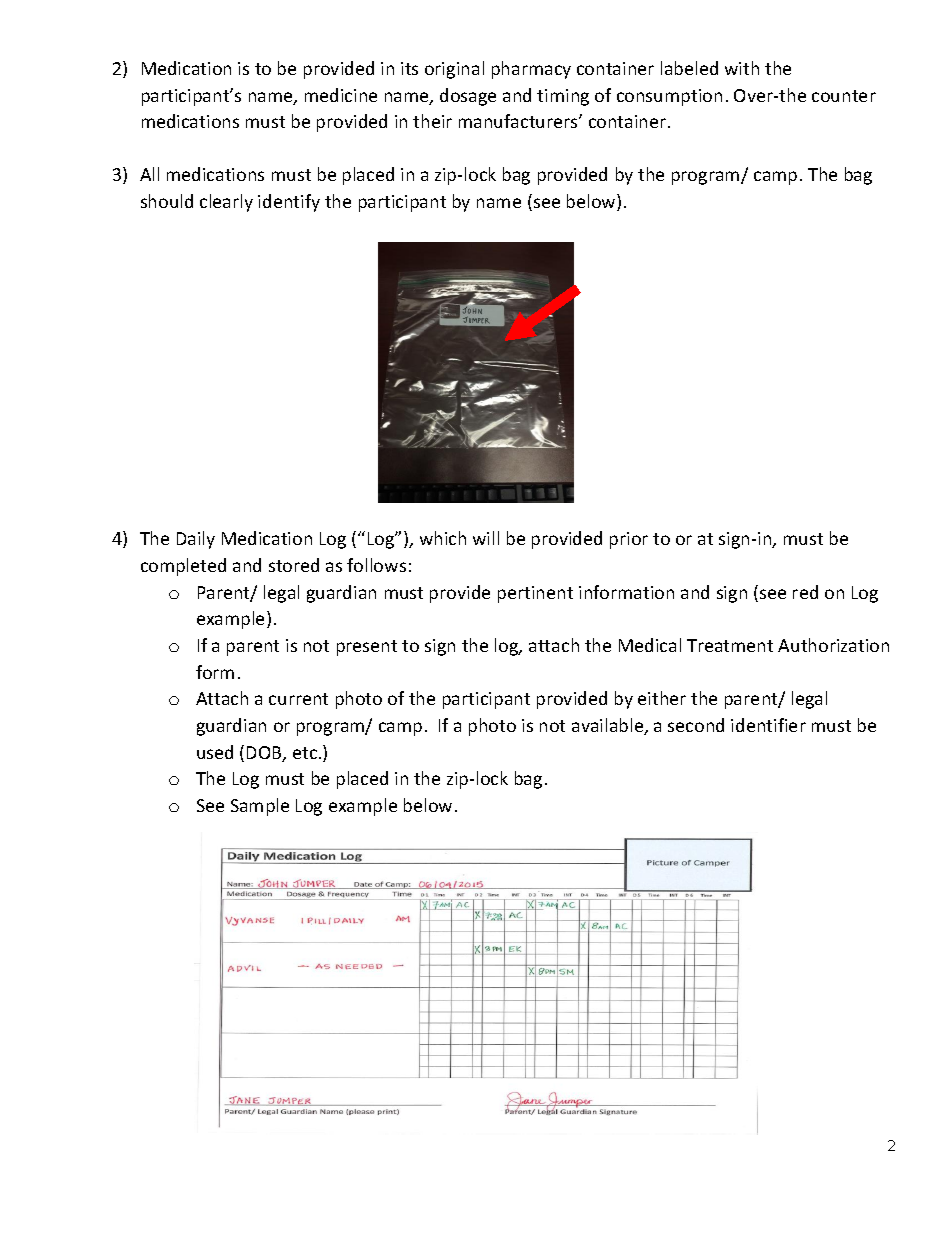 This screenshot has height=1233, width=952. I want to click on Treatment, so click(730, 645).
